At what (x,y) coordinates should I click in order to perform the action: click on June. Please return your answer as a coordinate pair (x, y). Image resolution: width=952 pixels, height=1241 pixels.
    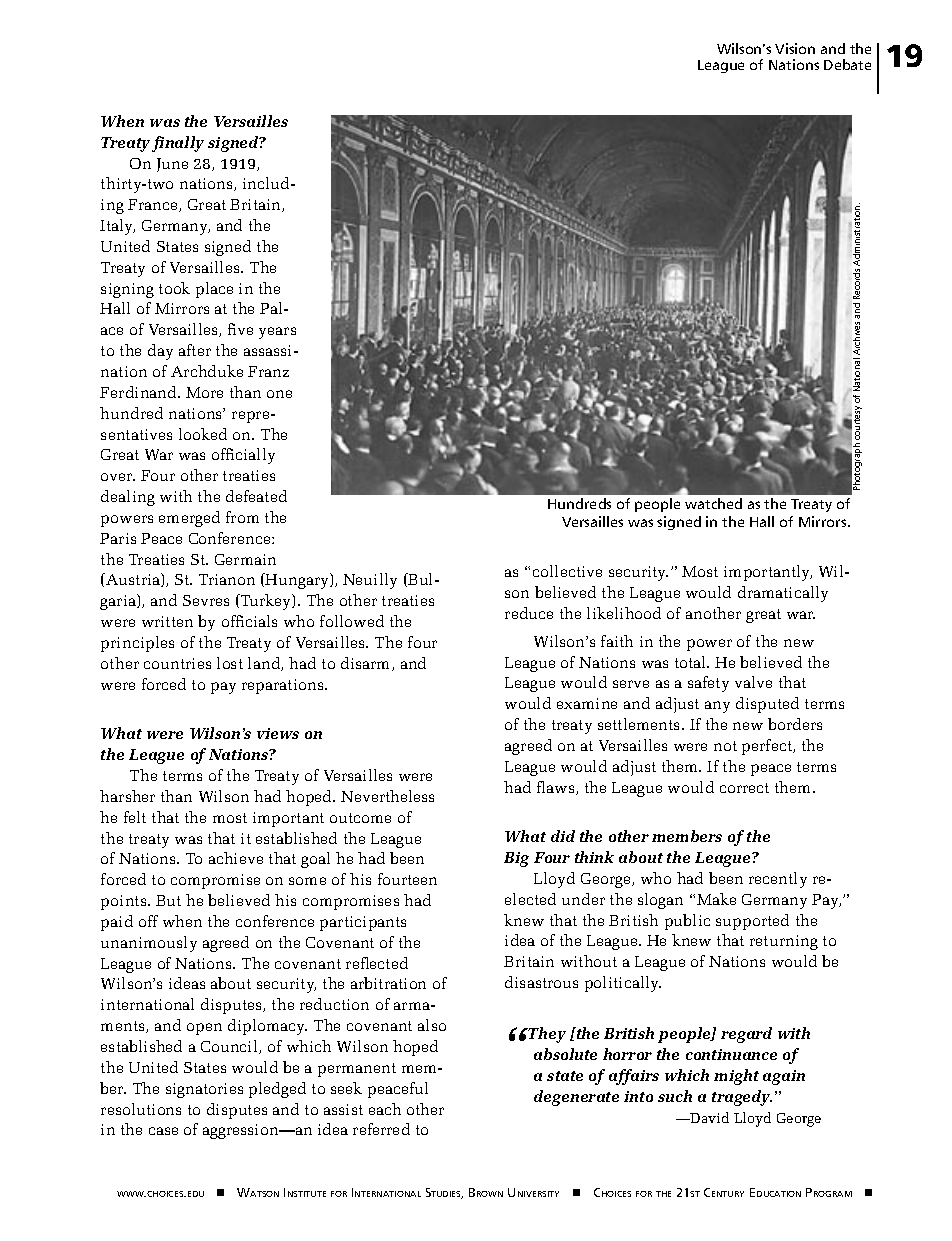
    Looking at the image, I should click on (172, 165).
